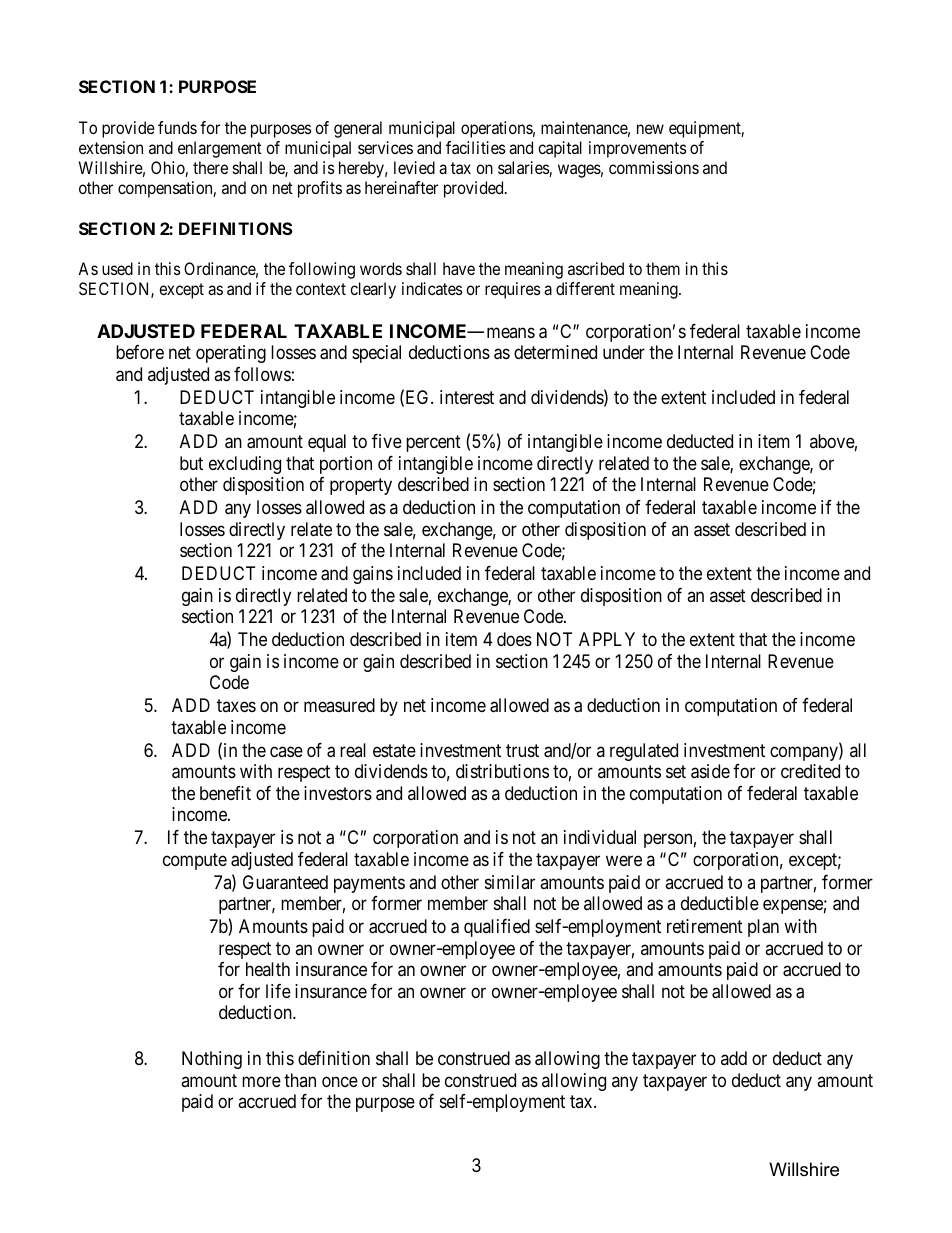  What do you see at coordinates (236, 706) in the page?
I see `taxes` at bounding box center [236, 706].
